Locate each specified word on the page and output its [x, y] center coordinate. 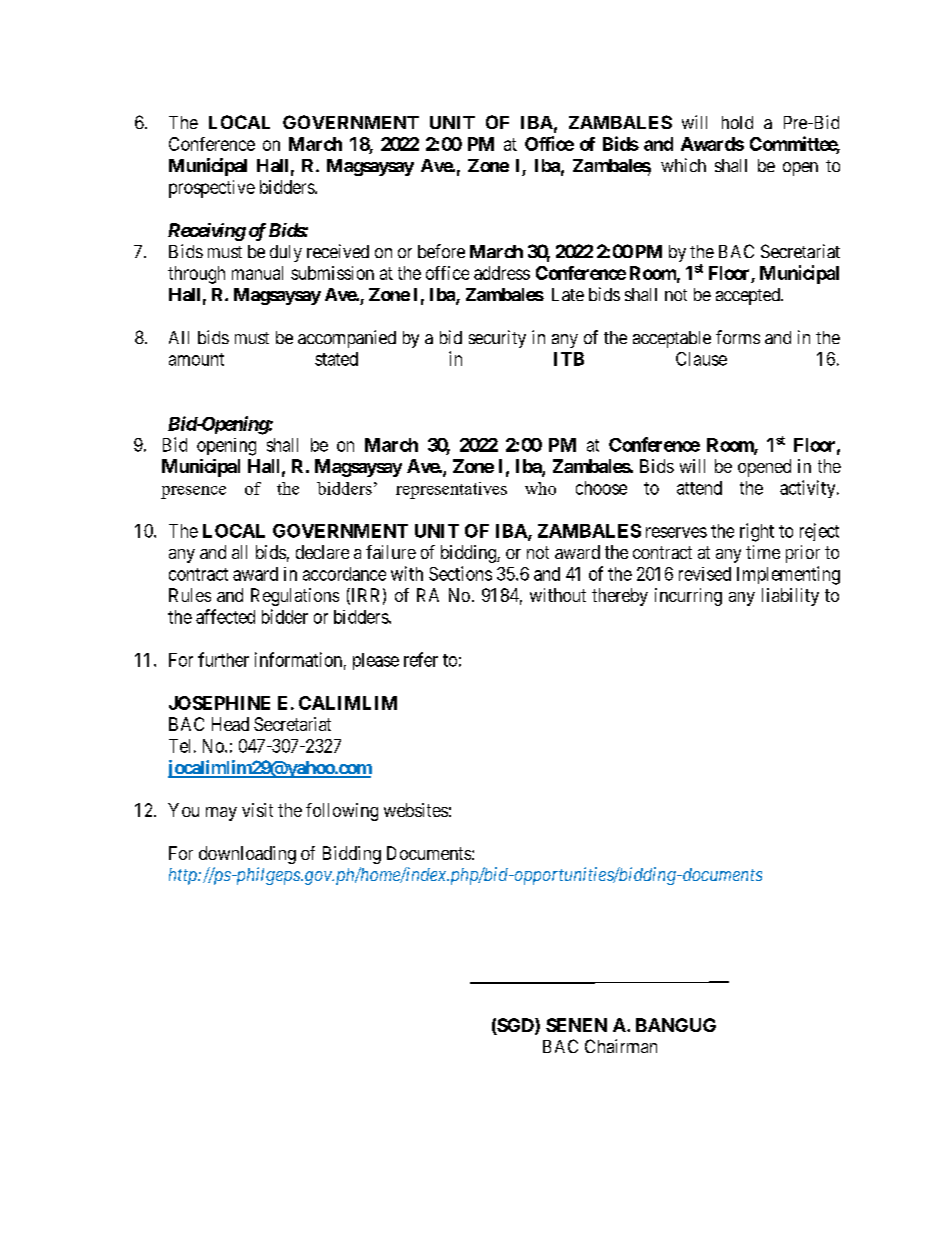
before [441, 251]
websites [416, 810]
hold [737, 122]
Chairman [621, 1046]
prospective [212, 189]
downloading [247, 855]
